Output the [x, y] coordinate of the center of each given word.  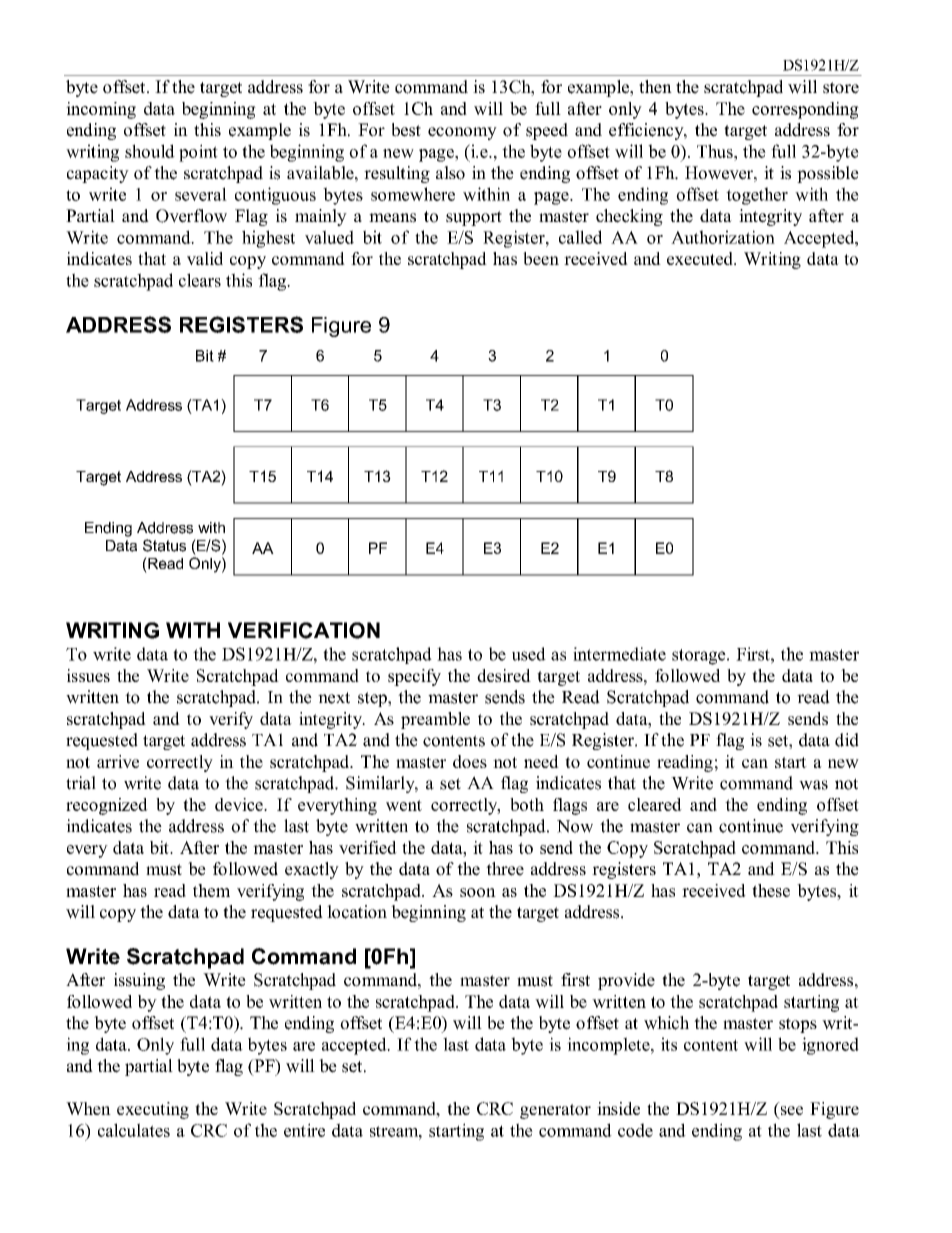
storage [700, 657]
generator [555, 1111]
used [529, 654]
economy [462, 133]
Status [164, 545]
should [150, 151]
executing [153, 1110]
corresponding [805, 110]
